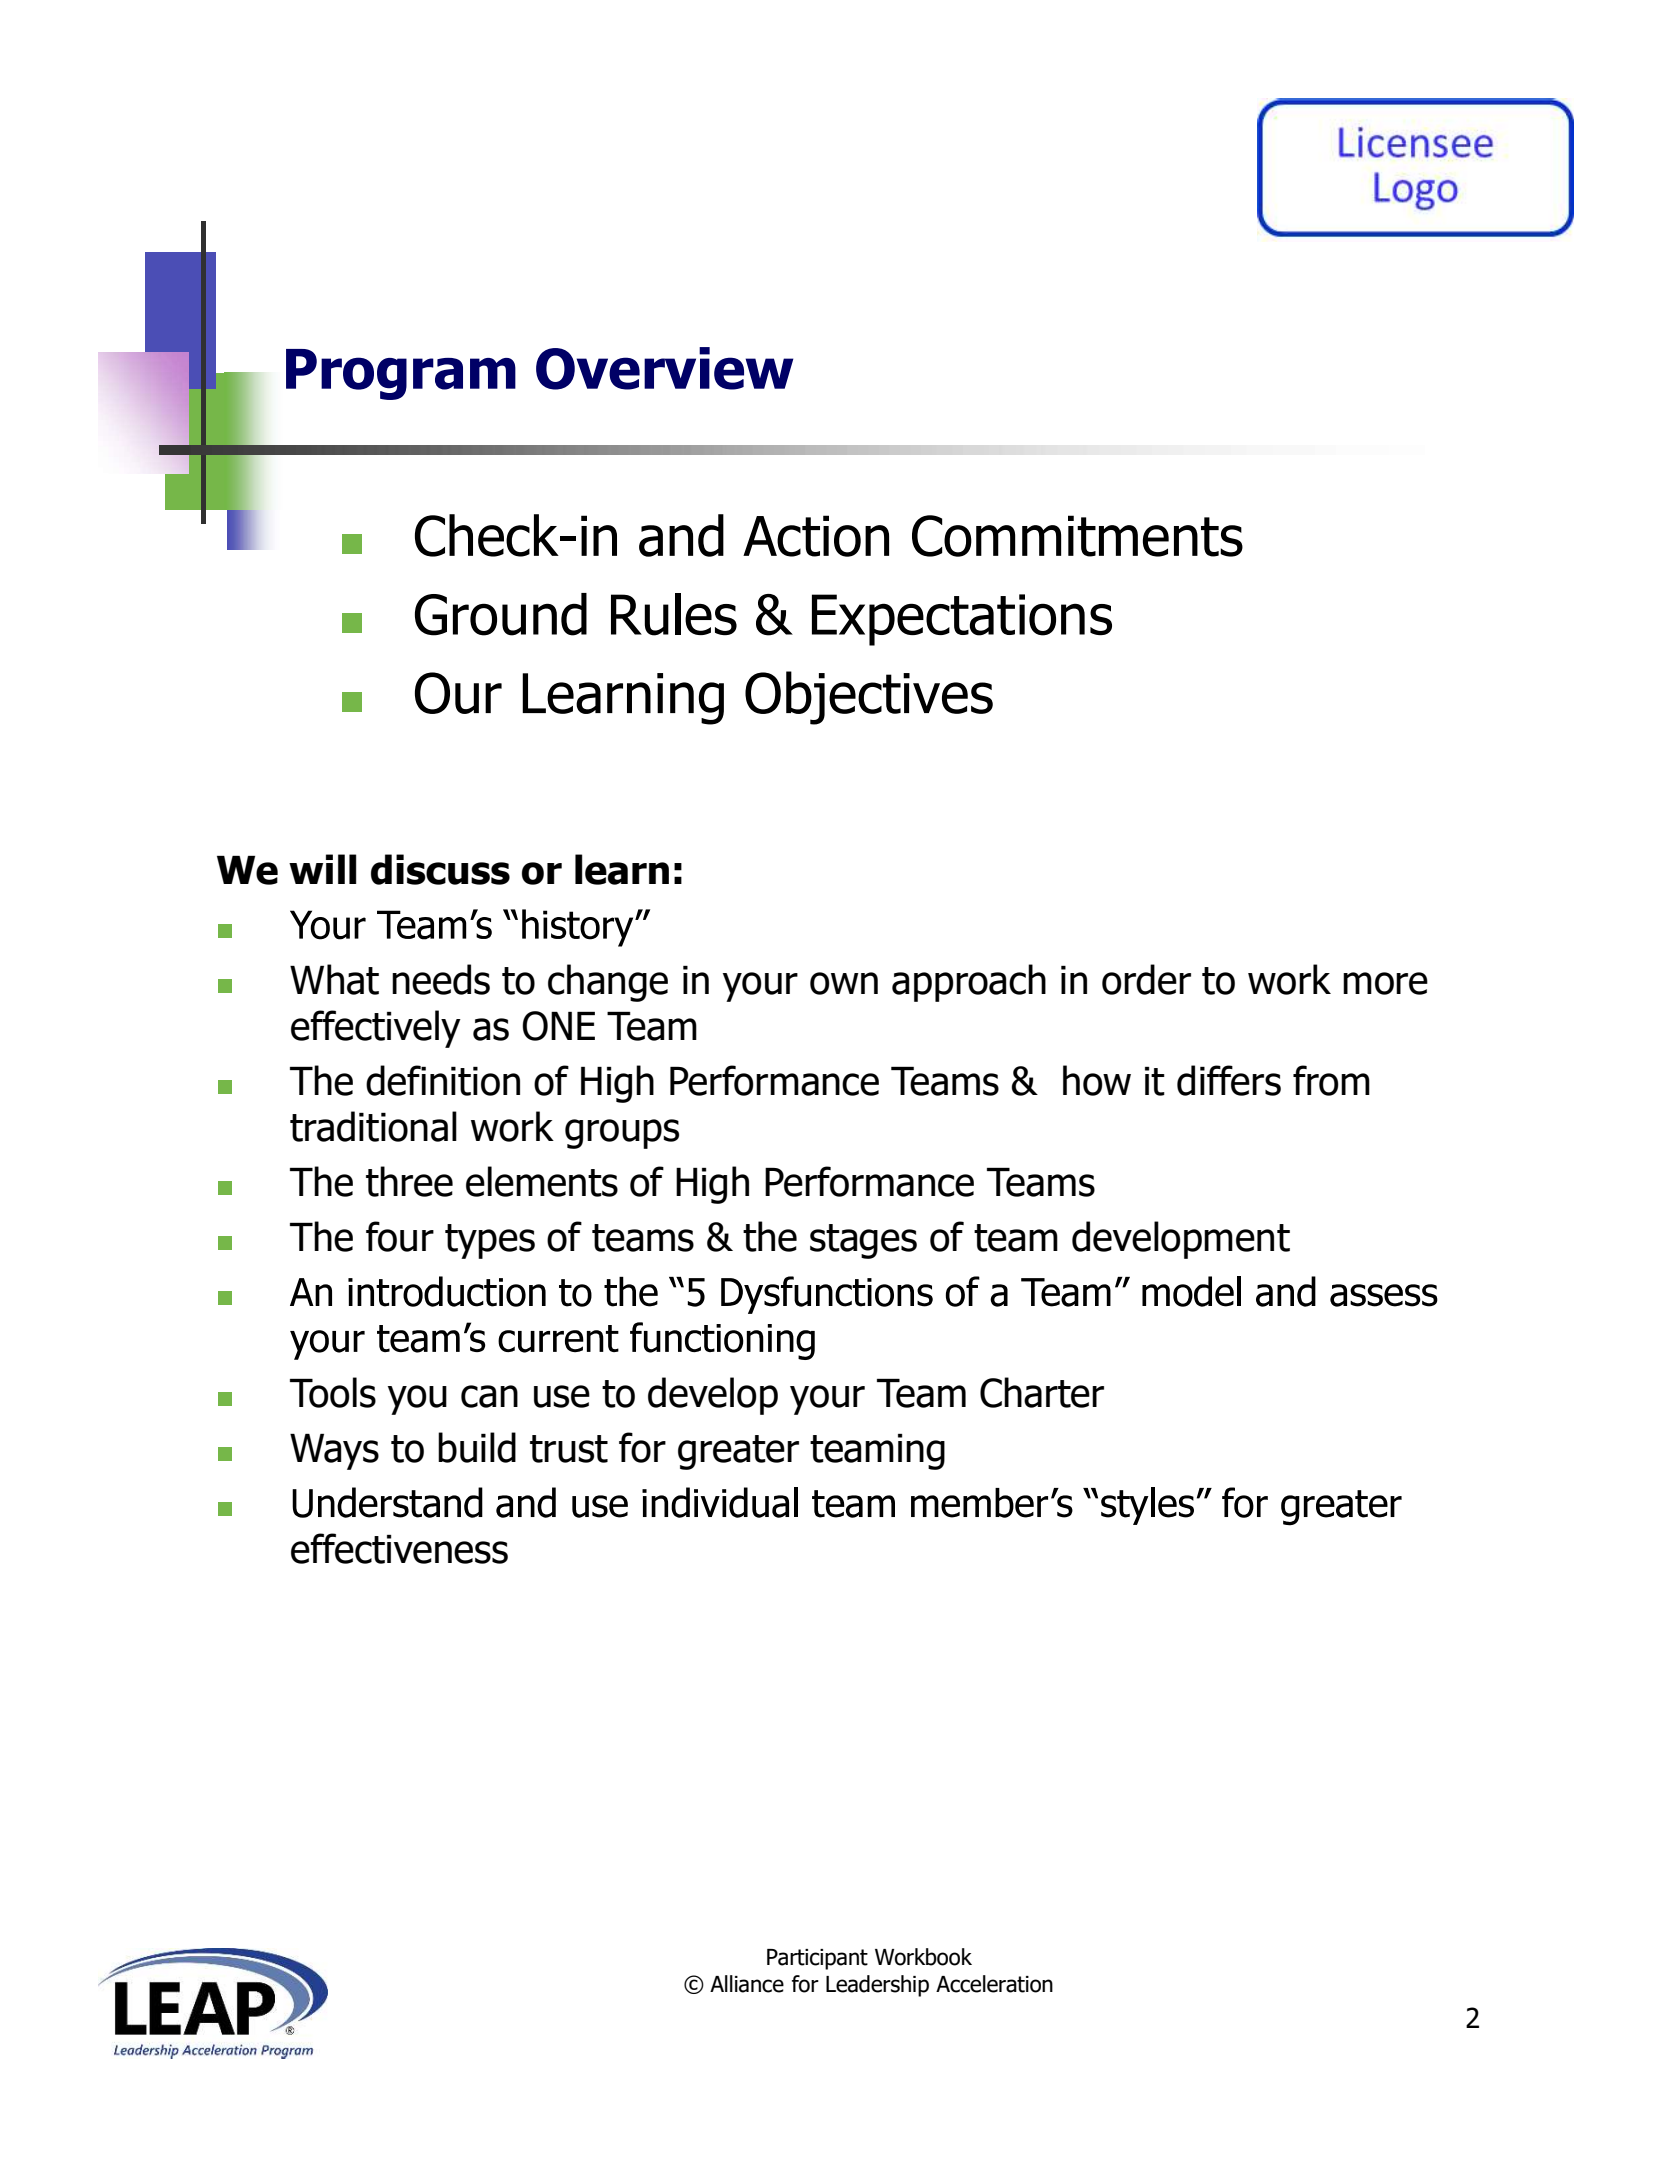  Describe the element at coordinates (738, 1452) in the screenshot. I see `greater` at that location.
